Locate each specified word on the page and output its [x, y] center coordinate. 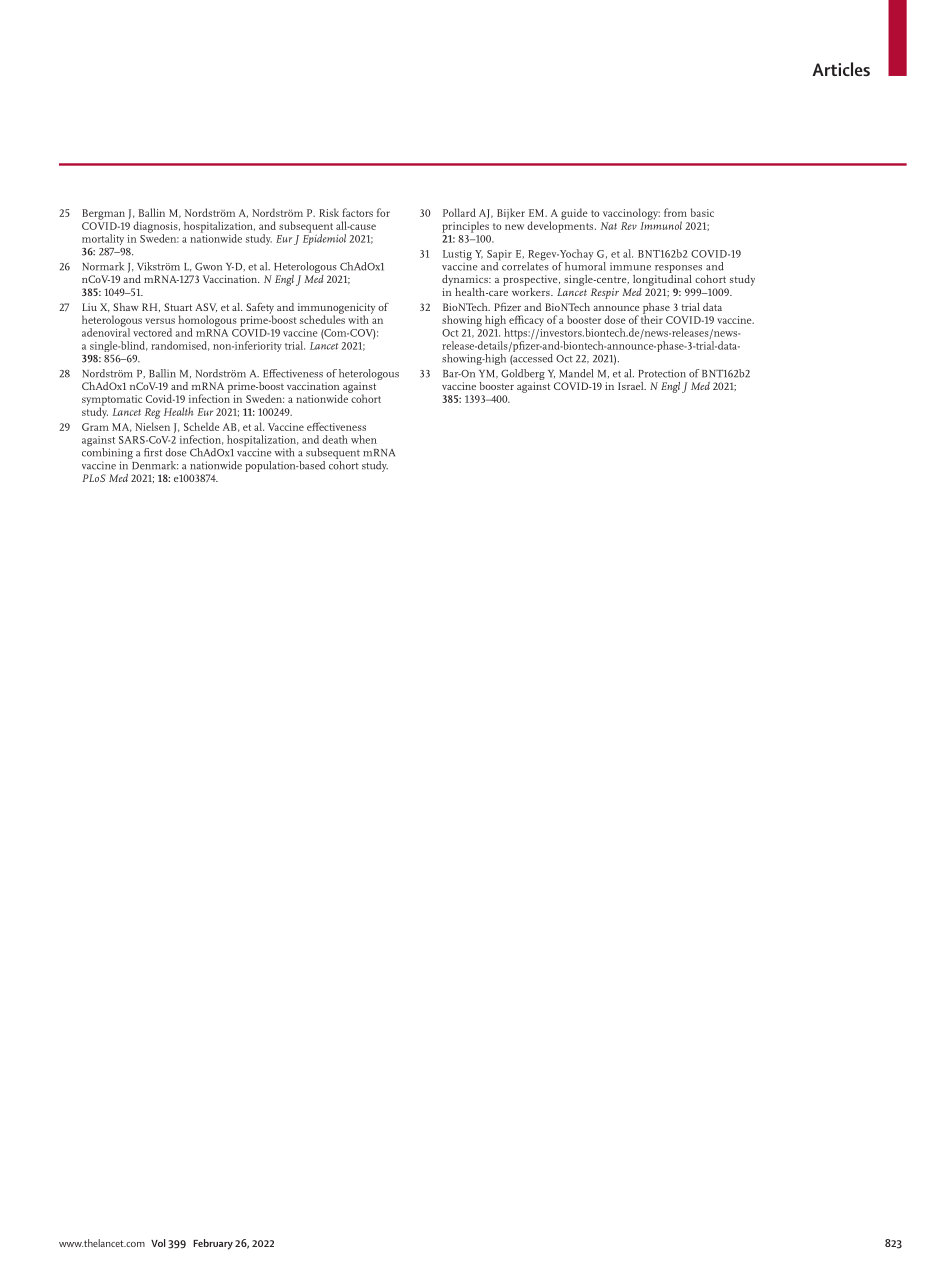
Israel [632, 386]
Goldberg [523, 376]
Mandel [576, 373]
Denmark [154, 464]
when [364, 439]
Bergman [103, 214]
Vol [158, 1243]
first [153, 452]
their [652, 318]
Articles [841, 69]
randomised [180, 346]
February [213, 1244]
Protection [662, 373]
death [335, 439]
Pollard [459, 212]
